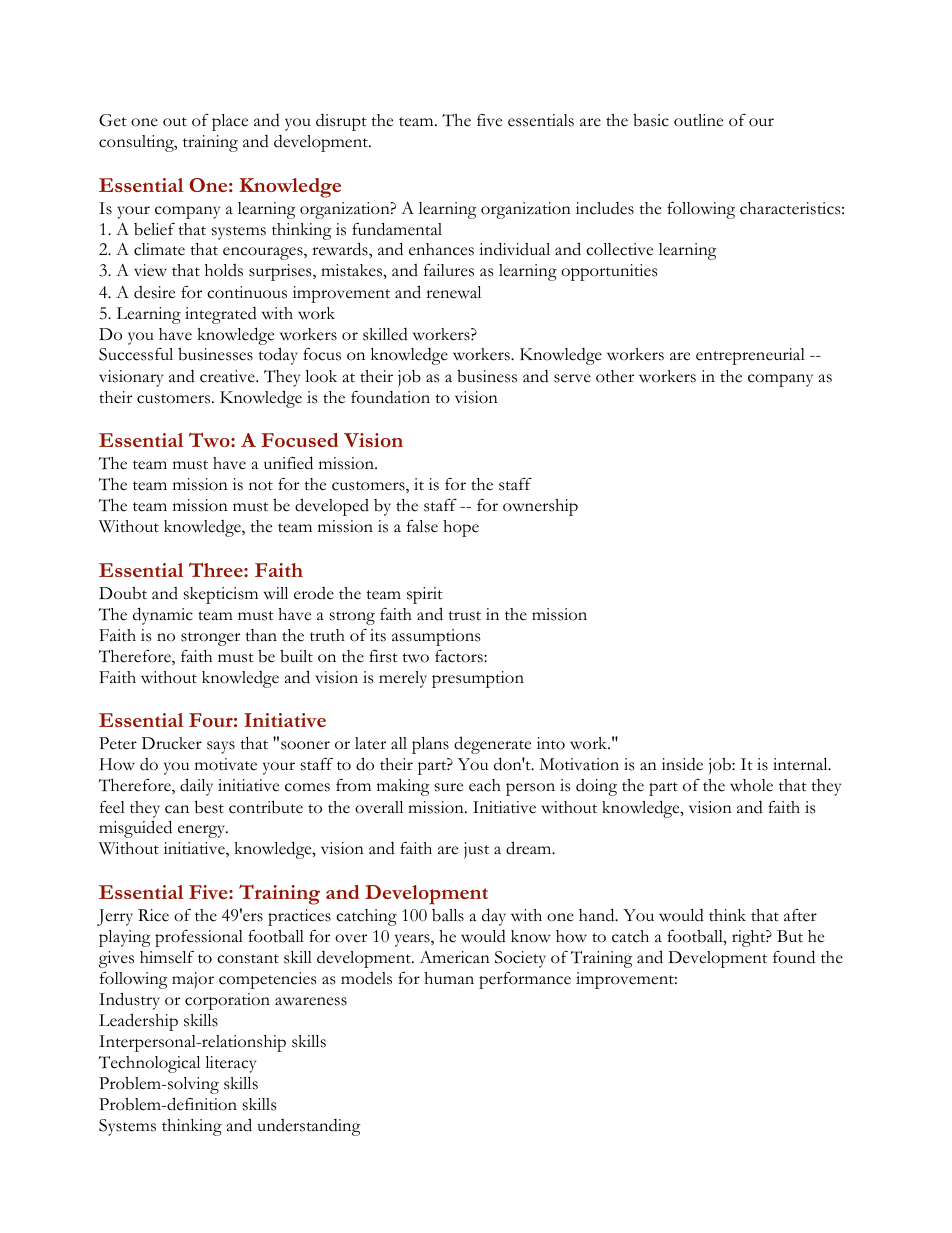  Describe the element at coordinates (448, 915) in the screenshot. I see `balls` at that location.
